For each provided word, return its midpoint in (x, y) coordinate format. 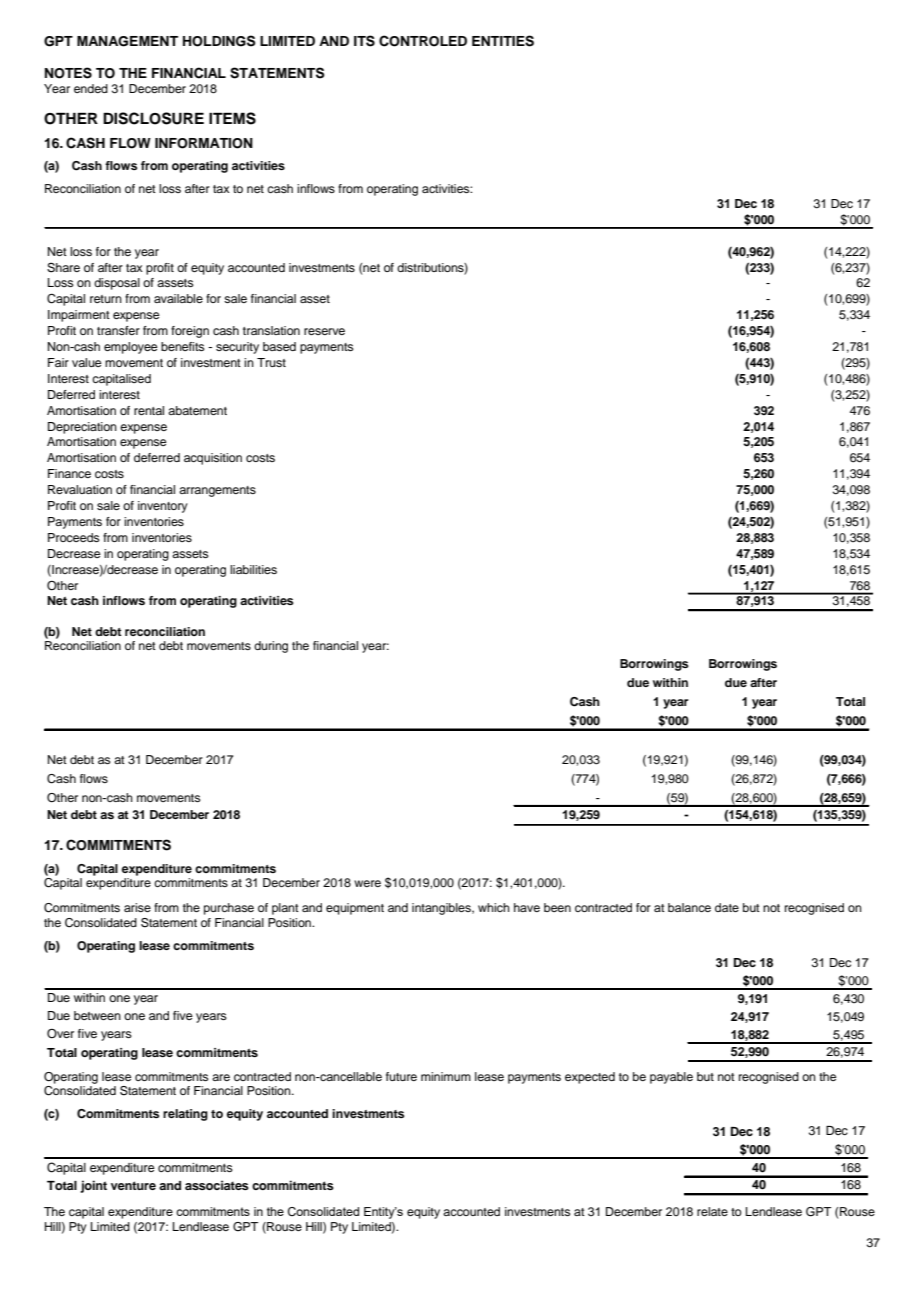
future (401, 1076)
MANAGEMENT (127, 41)
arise (137, 907)
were (367, 883)
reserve (324, 331)
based (279, 346)
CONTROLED (423, 41)
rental (149, 410)
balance (689, 907)
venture (133, 1185)
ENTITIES (503, 41)
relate (712, 1211)
